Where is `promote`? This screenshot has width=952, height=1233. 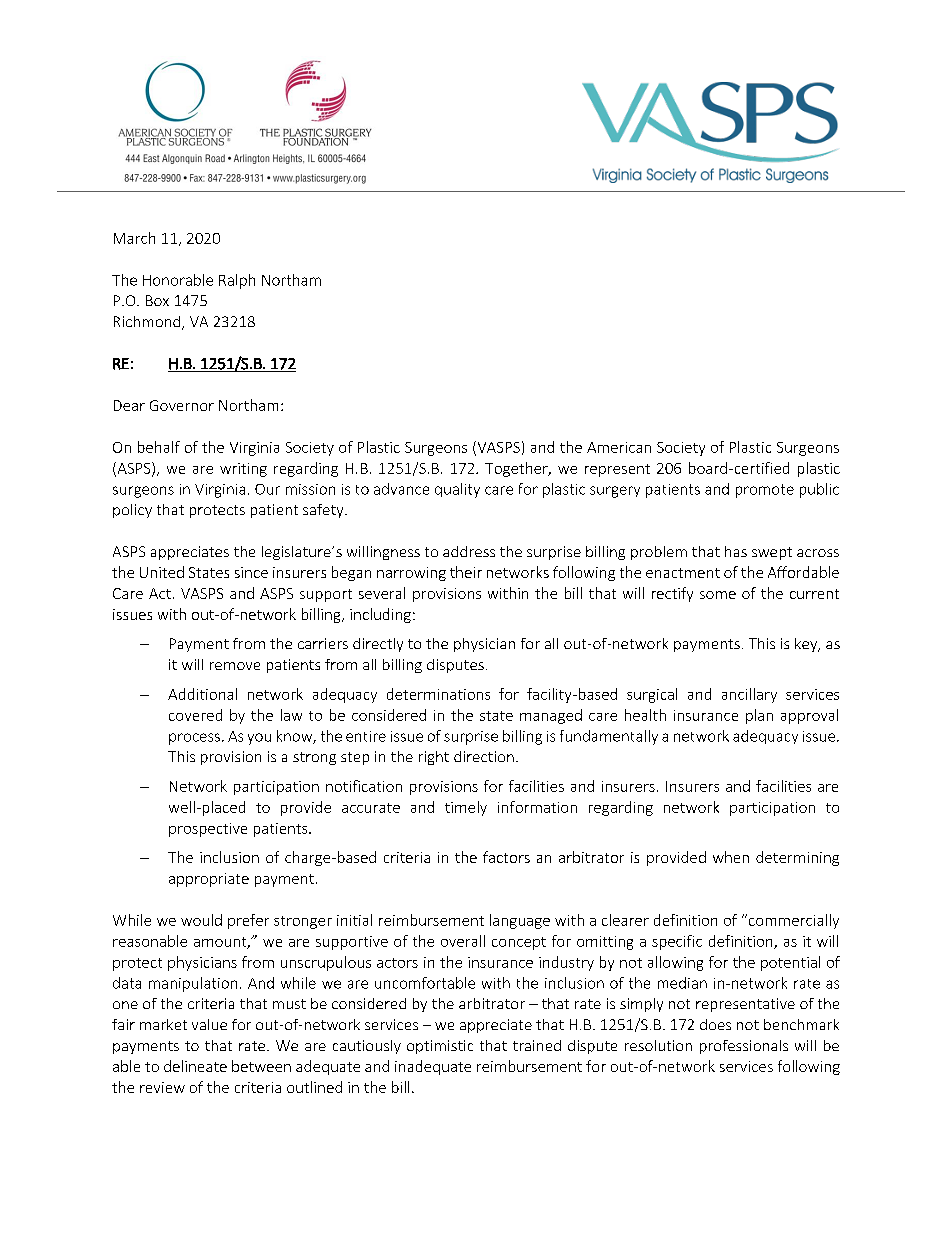
promote is located at coordinates (765, 491).
